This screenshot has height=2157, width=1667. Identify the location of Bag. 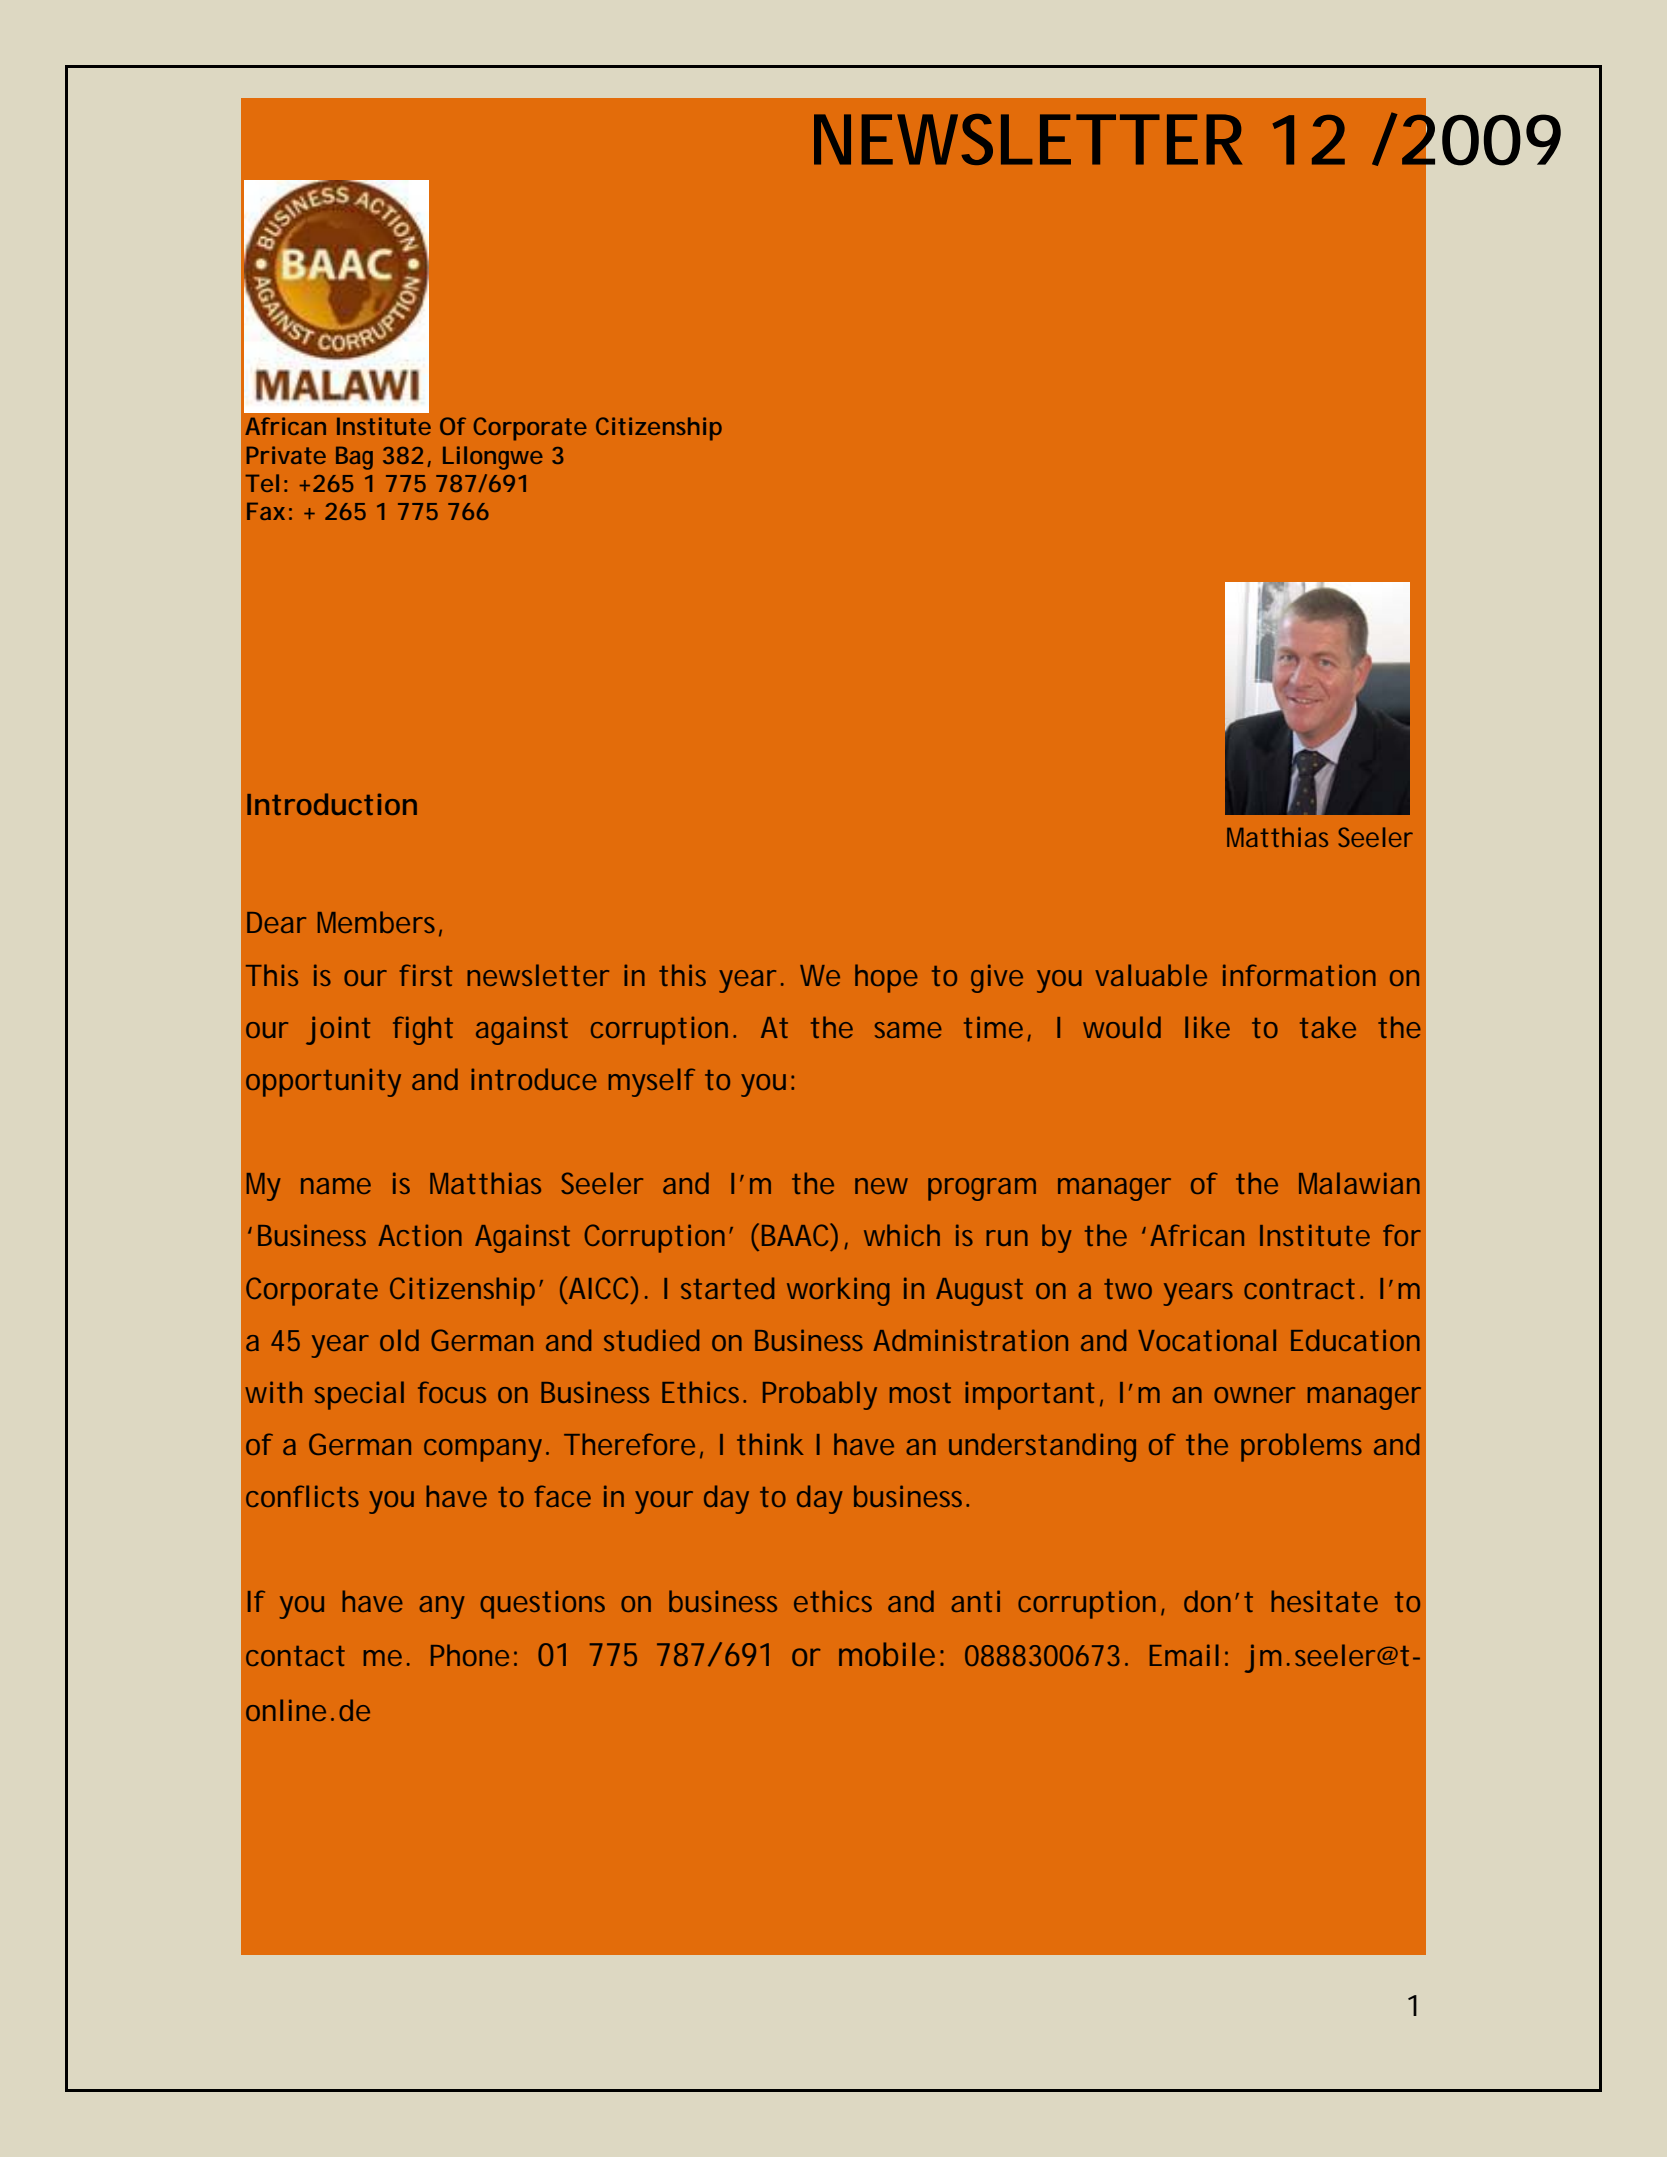
(354, 458).
